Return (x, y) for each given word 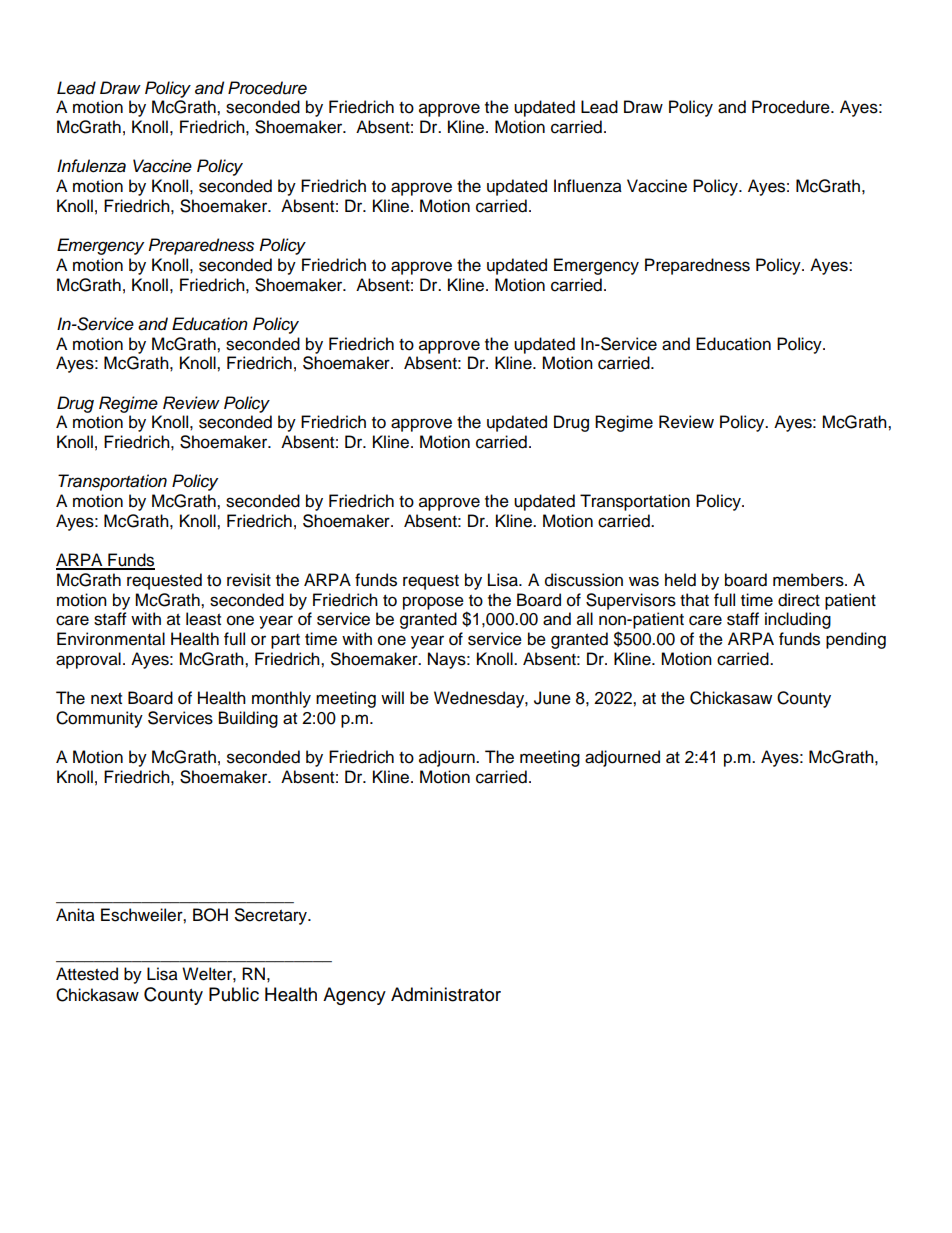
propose (433, 603)
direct (799, 600)
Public (234, 994)
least (203, 619)
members (809, 580)
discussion (584, 580)
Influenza (588, 186)
